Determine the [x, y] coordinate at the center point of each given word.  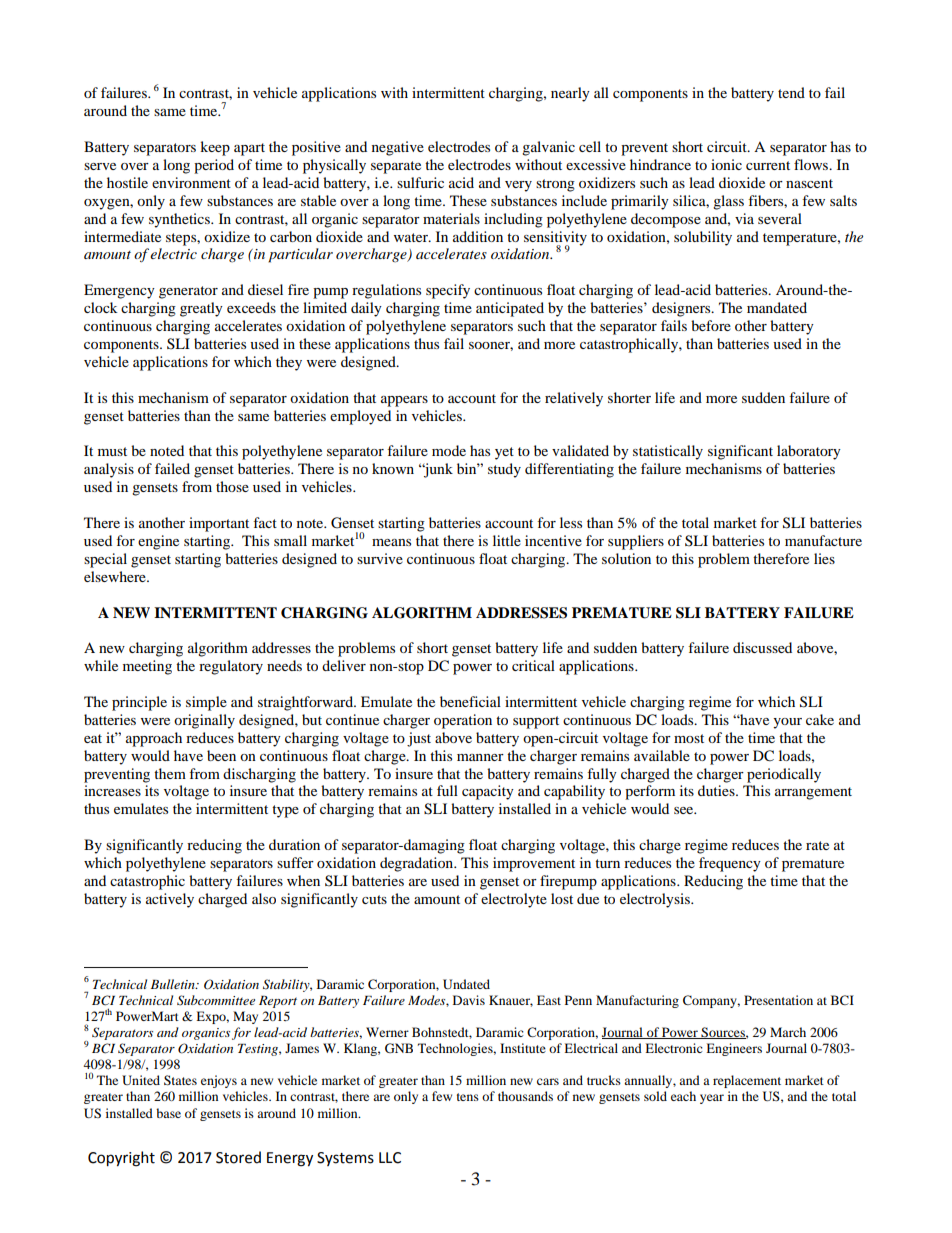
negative [398, 148]
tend [791, 92]
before [711, 325]
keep [215, 148]
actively [170, 900]
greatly [201, 309]
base [168, 1113]
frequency [730, 864]
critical [533, 665]
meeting [147, 667]
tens [468, 1097]
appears [404, 401]
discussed [762, 647]
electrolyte [514, 900]
